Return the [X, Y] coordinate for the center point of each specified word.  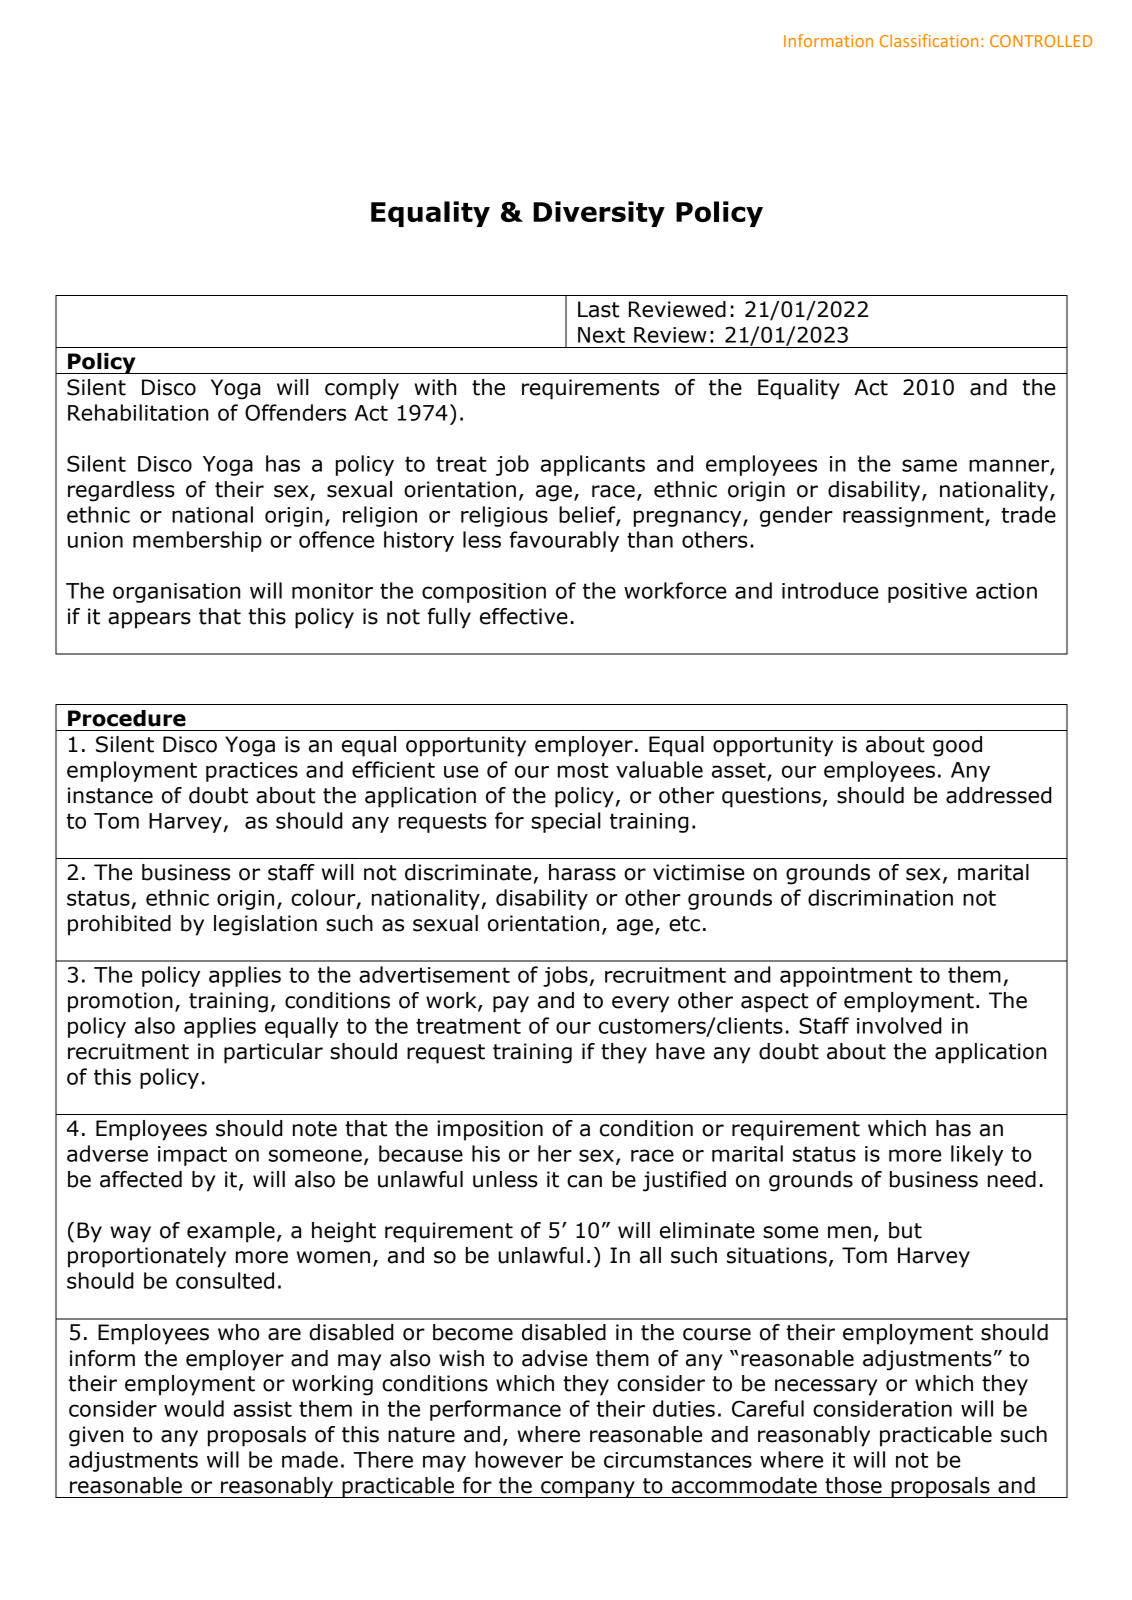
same [929, 465]
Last [599, 309]
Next [601, 335]
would [194, 1408]
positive [927, 593]
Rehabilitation [138, 412]
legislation [265, 925]
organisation [176, 593]
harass [582, 872]
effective [524, 616]
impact [192, 1156]
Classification [929, 40]
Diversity [599, 214]
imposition [490, 1130]
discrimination [880, 897]
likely [977, 1155]
